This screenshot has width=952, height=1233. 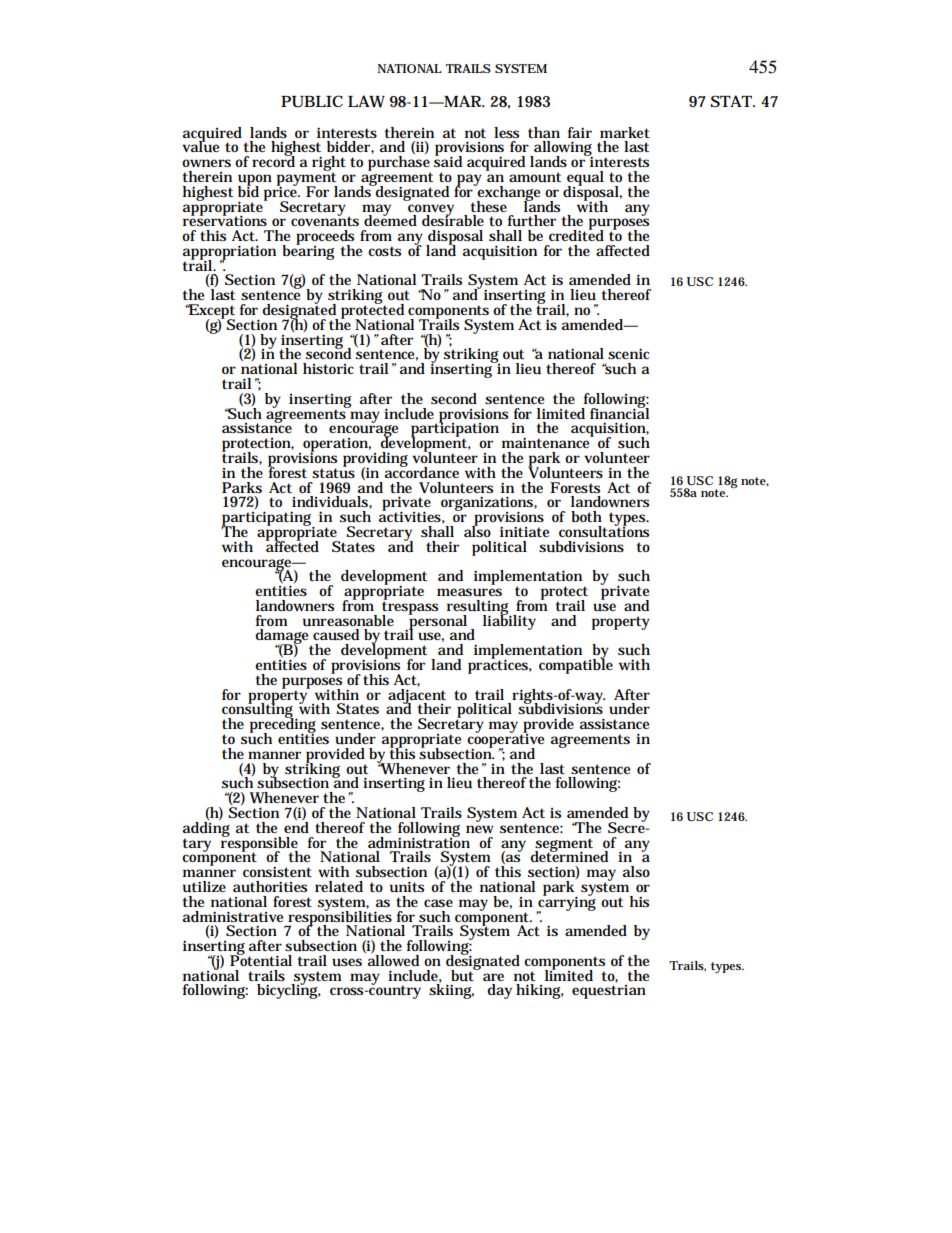 What do you see at coordinates (273, 160) in the screenshot?
I see `record` at bounding box center [273, 160].
